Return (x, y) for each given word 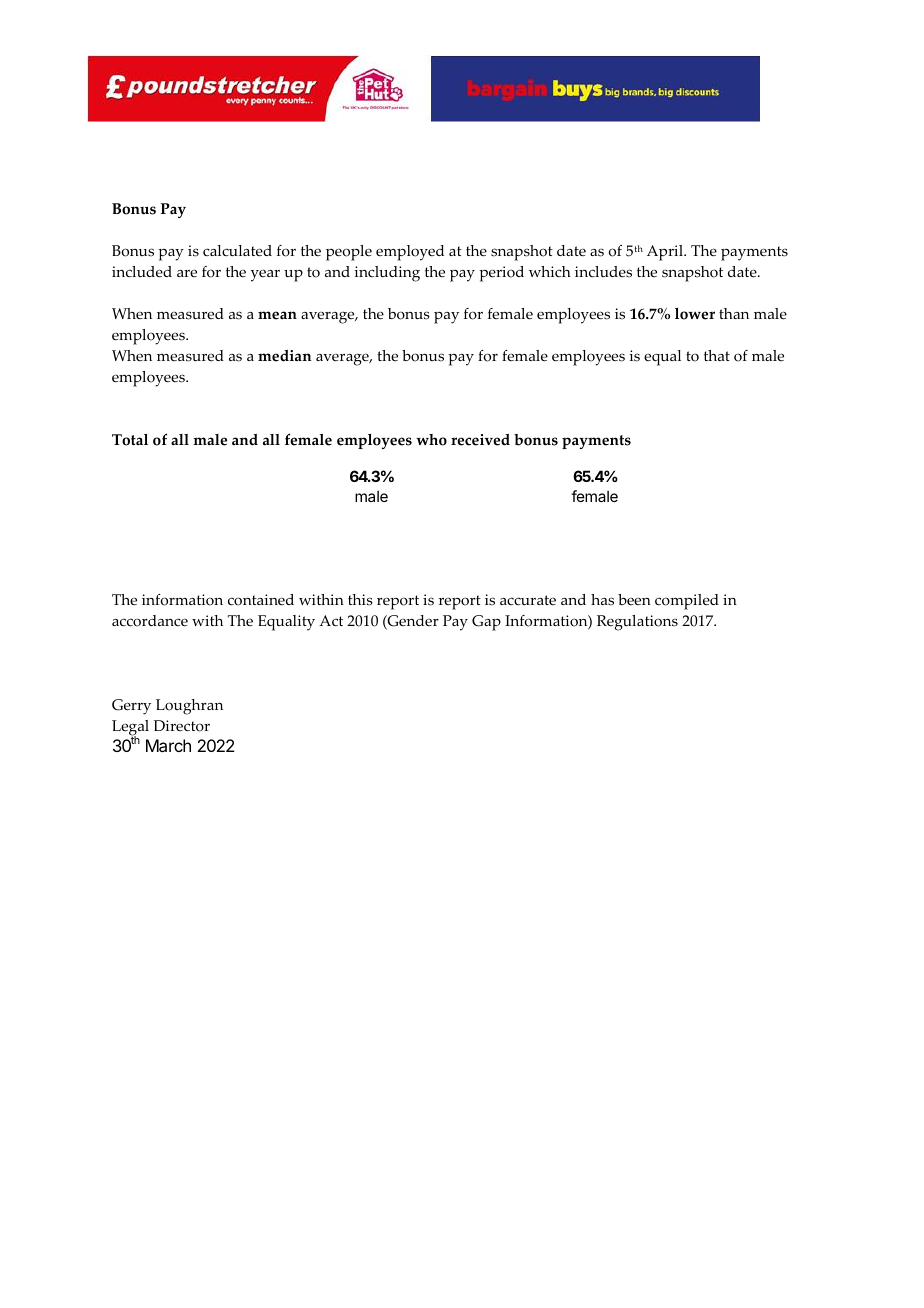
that (717, 355)
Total (130, 440)
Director (182, 726)
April (666, 253)
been (634, 600)
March (168, 745)
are (187, 273)
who (431, 440)
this (360, 600)
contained (261, 600)
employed (410, 253)
